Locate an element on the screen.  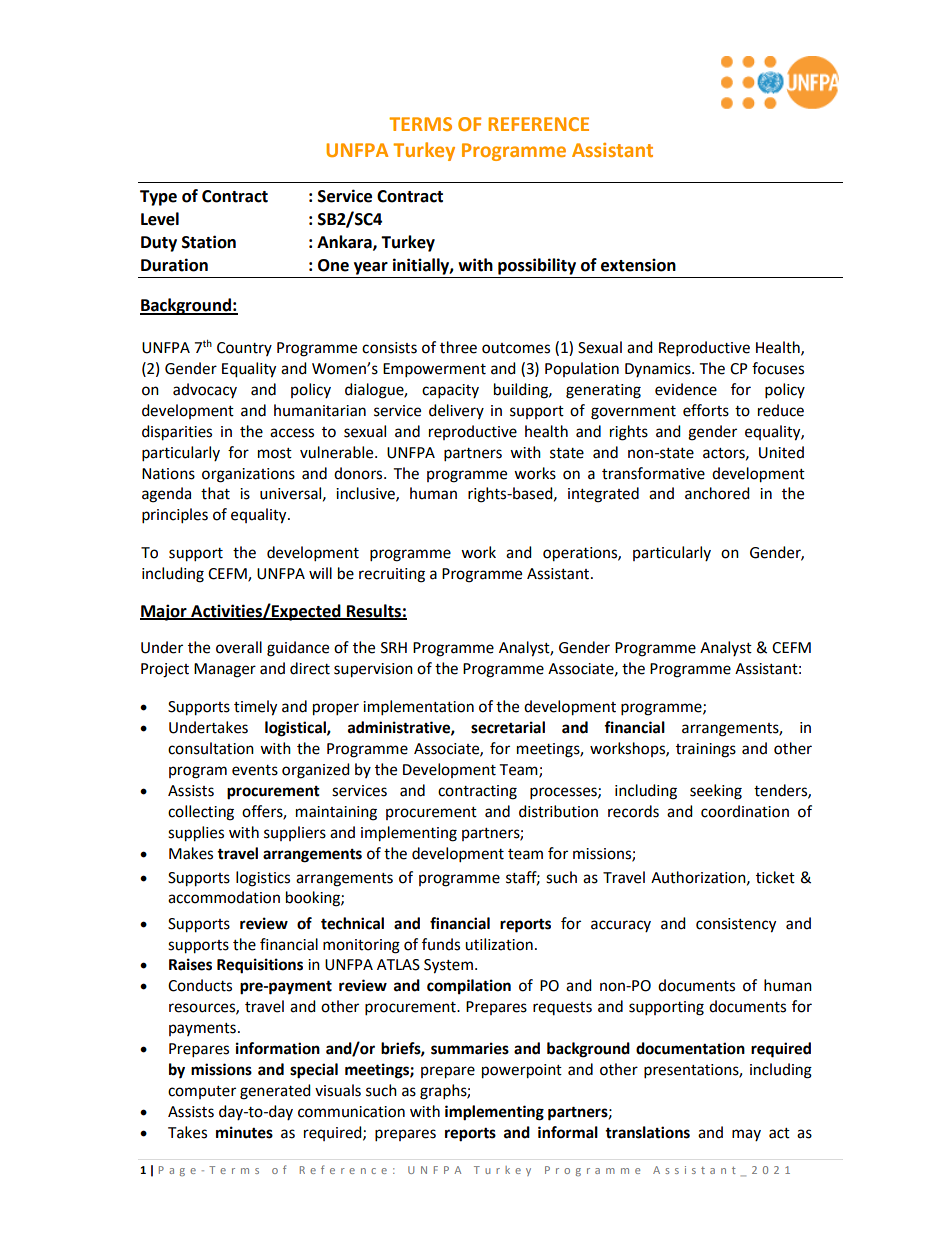
computer is located at coordinates (202, 1092).
